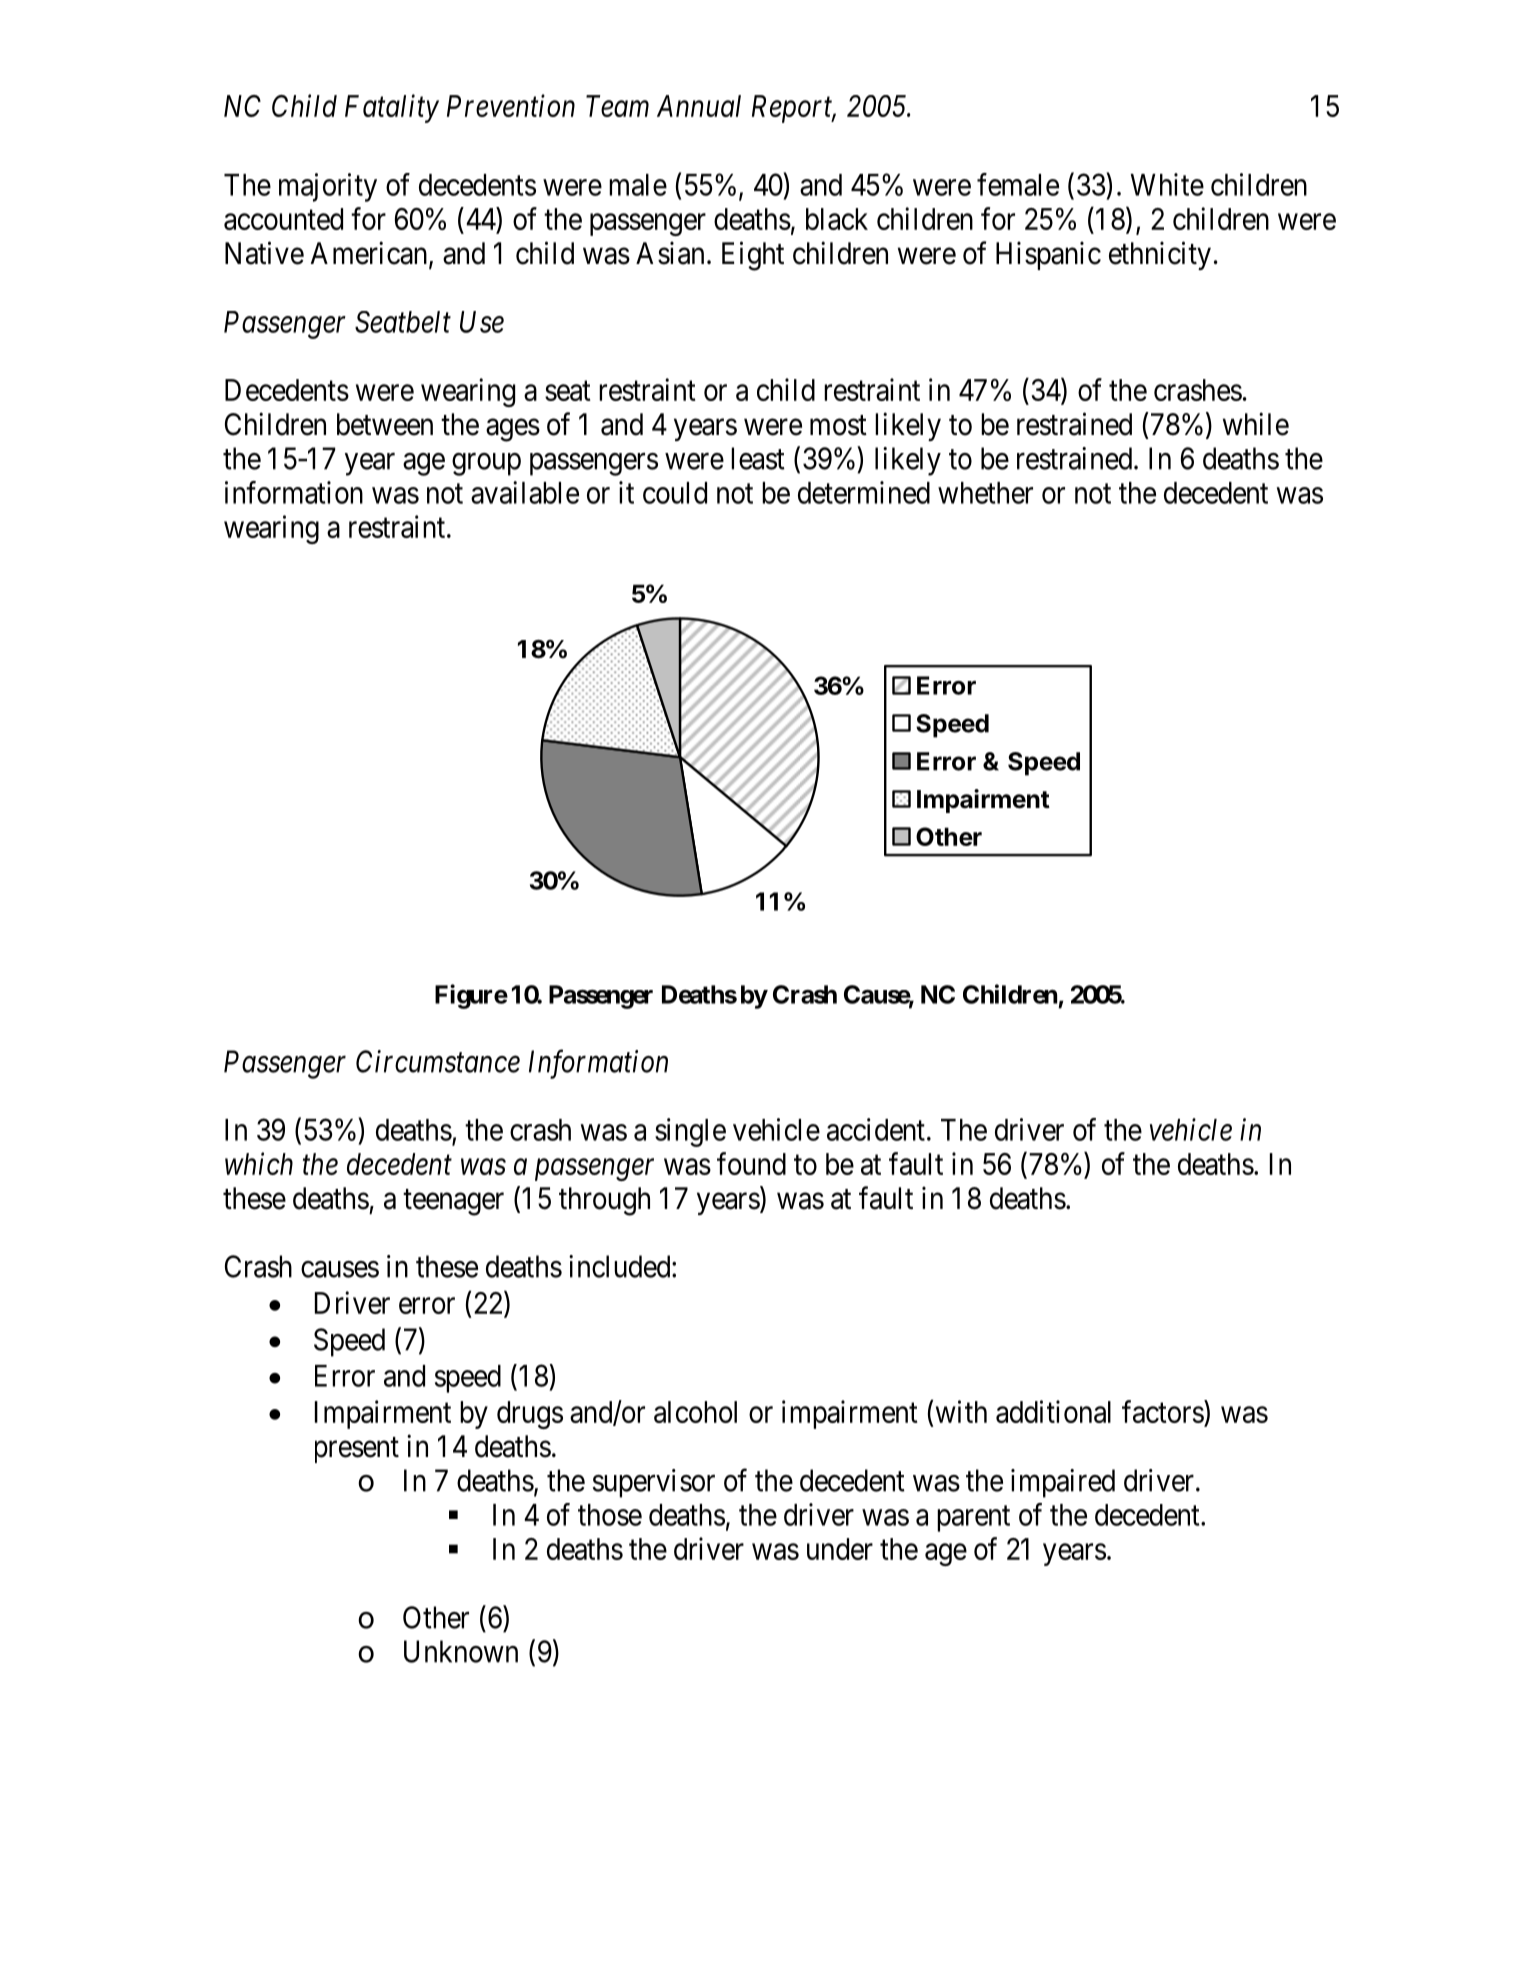 This document has width=1518, height=1964. Describe the element at coordinates (690, 1132) in the document. I see `single` at that location.
